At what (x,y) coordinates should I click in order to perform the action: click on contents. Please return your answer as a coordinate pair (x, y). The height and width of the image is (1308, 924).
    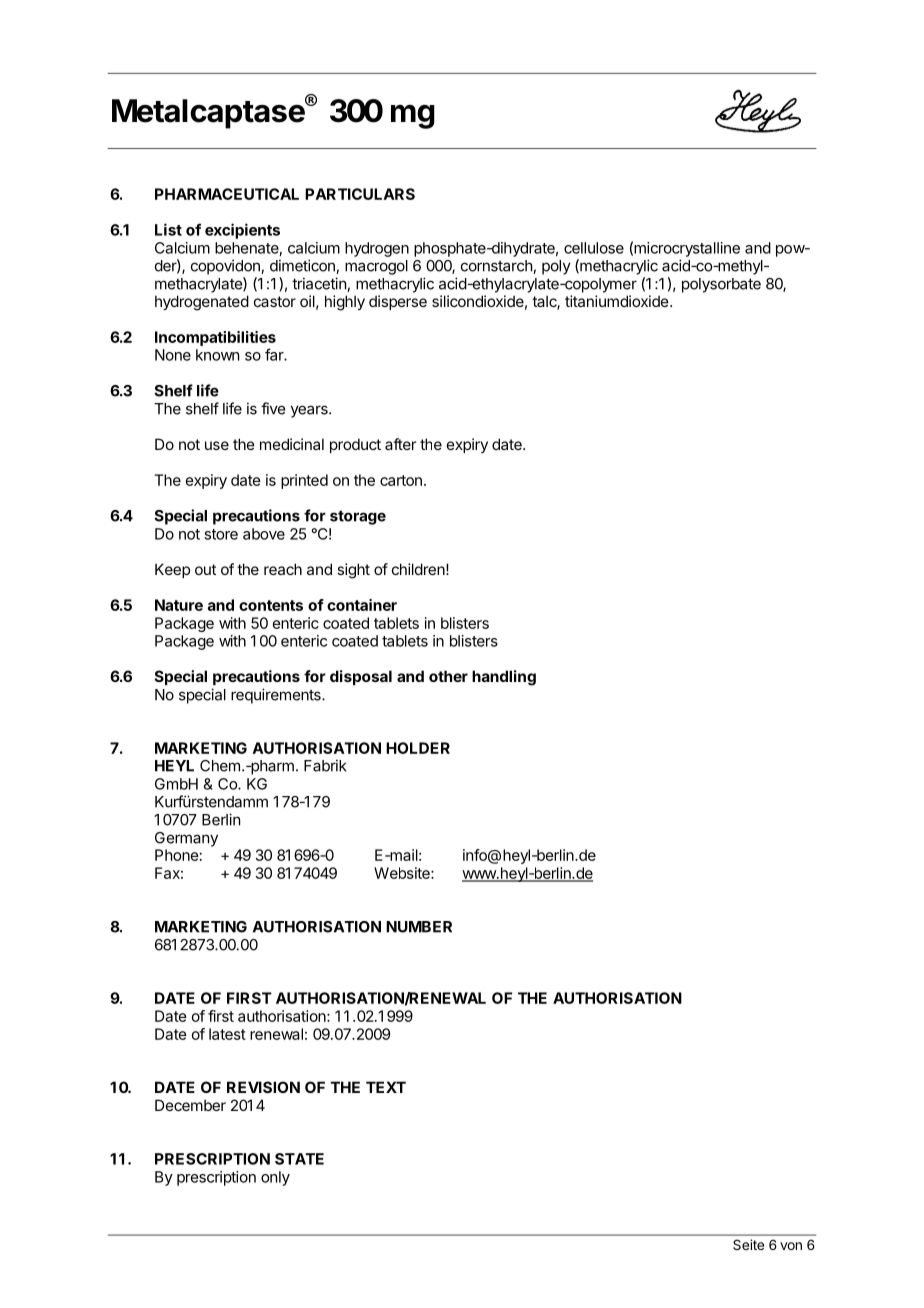
    Looking at the image, I should click on (271, 605).
